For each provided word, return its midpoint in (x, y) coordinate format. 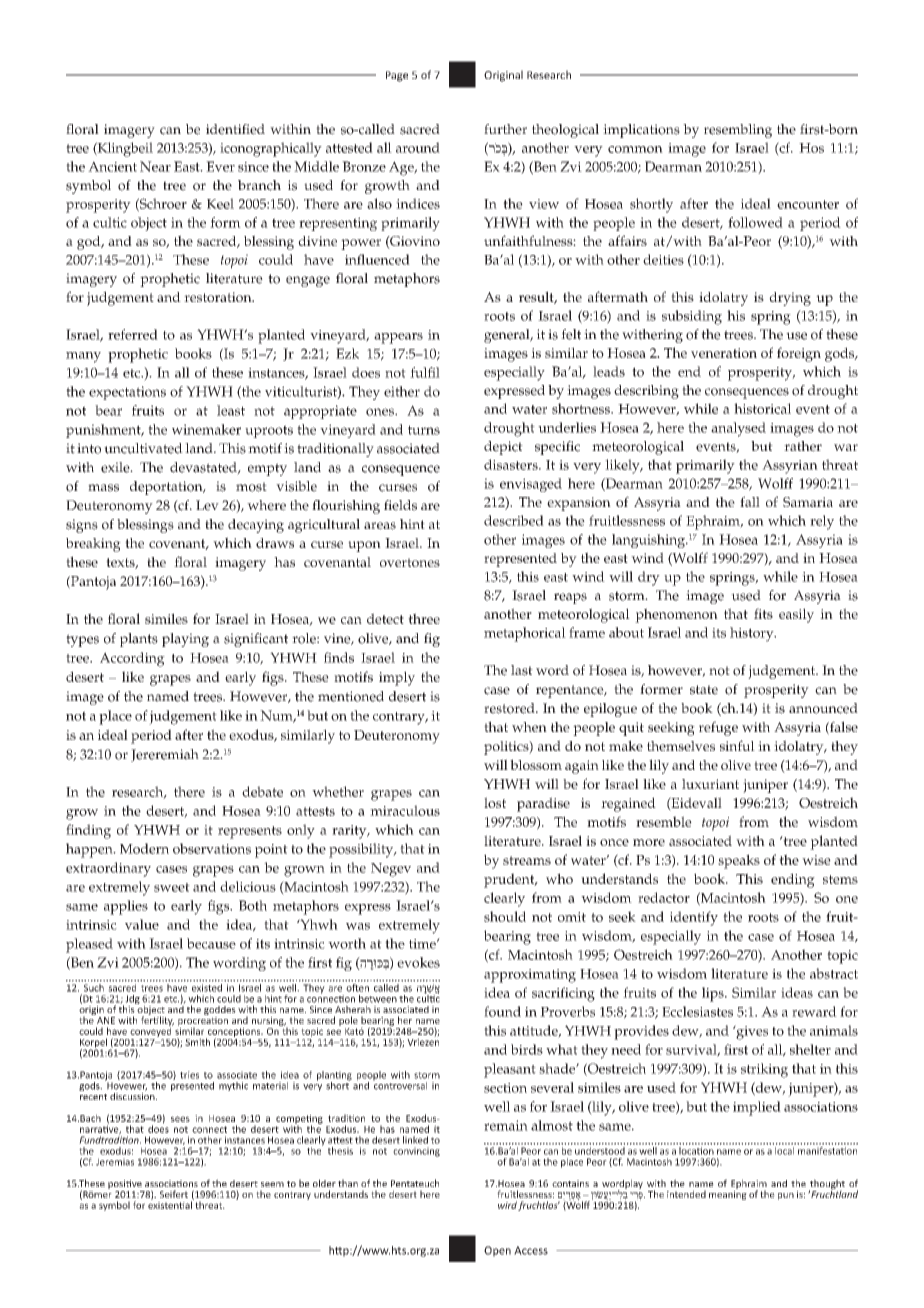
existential (171, 1204)
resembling (738, 131)
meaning (728, 1194)
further (505, 129)
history (753, 634)
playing (185, 640)
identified (235, 129)
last (522, 670)
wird (507, 1205)
